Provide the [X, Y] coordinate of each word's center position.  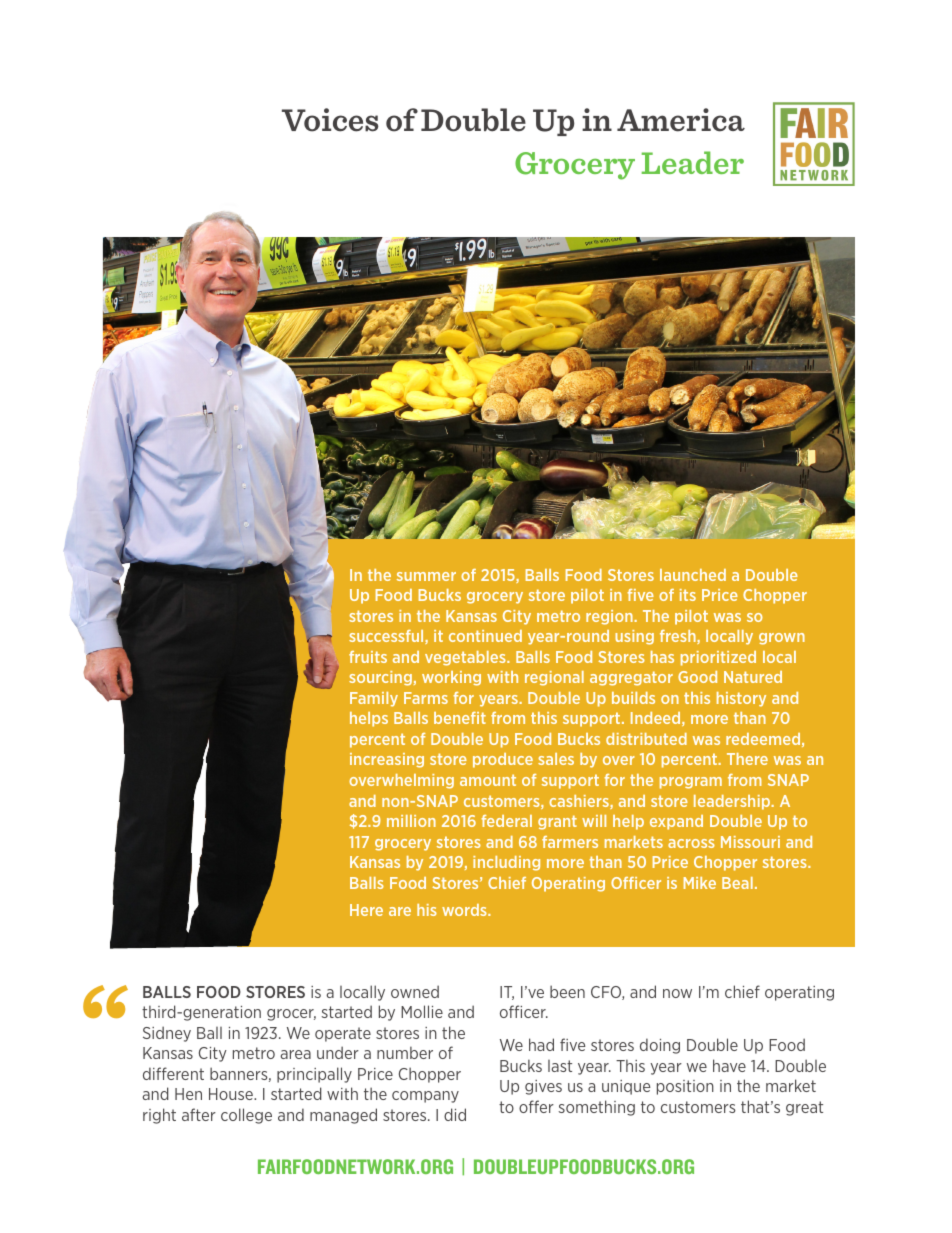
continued [485, 636]
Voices [330, 120]
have [729, 1065]
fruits [368, 657]
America [681, 120]
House [232, 1094]
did [455, 1114]
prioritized [718, 658]
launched [693, 575]
